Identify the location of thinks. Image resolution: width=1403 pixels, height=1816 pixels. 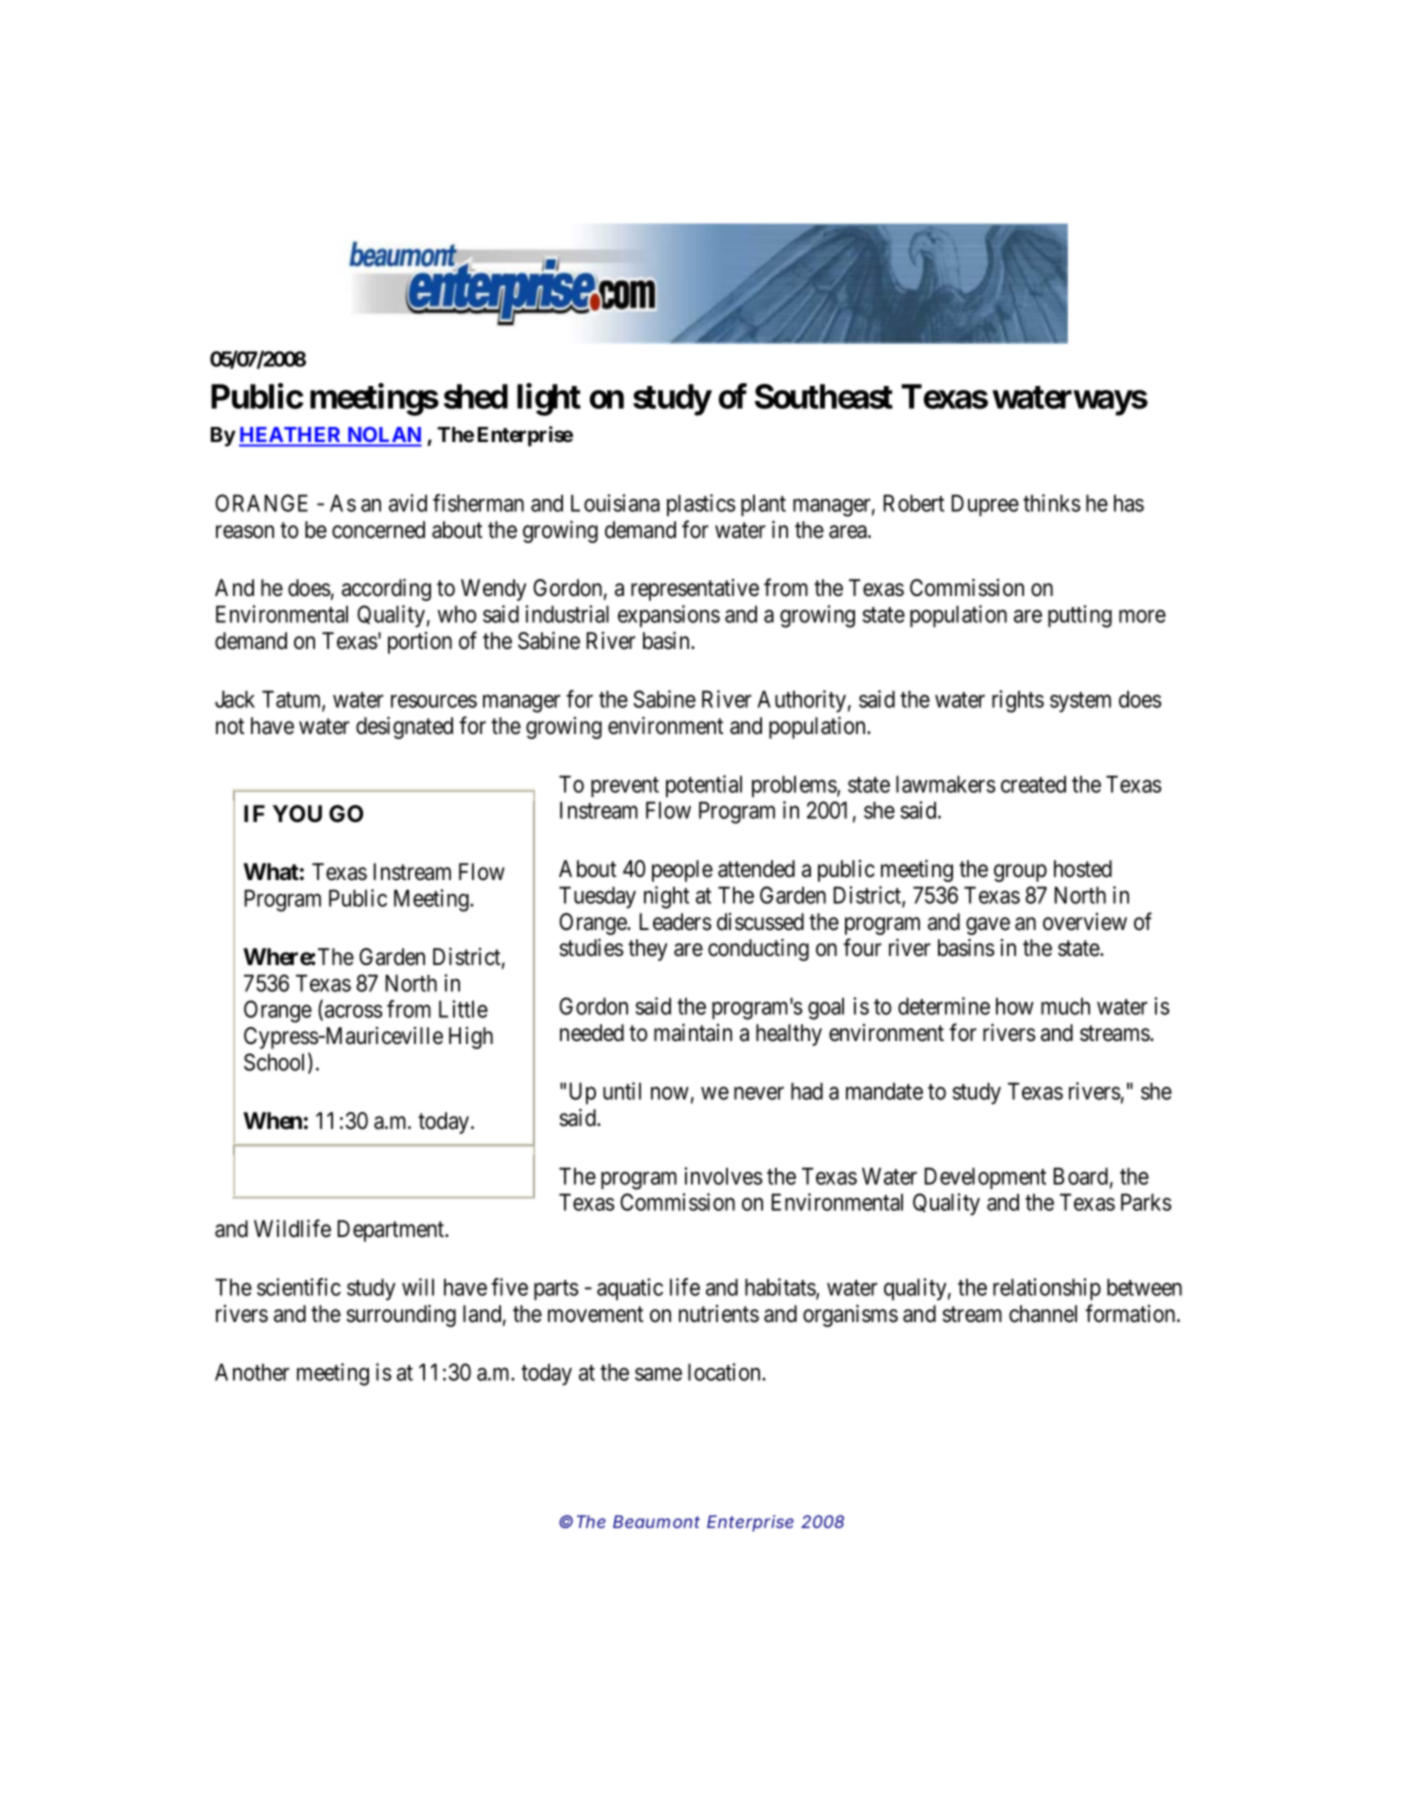
(1051, 503).
